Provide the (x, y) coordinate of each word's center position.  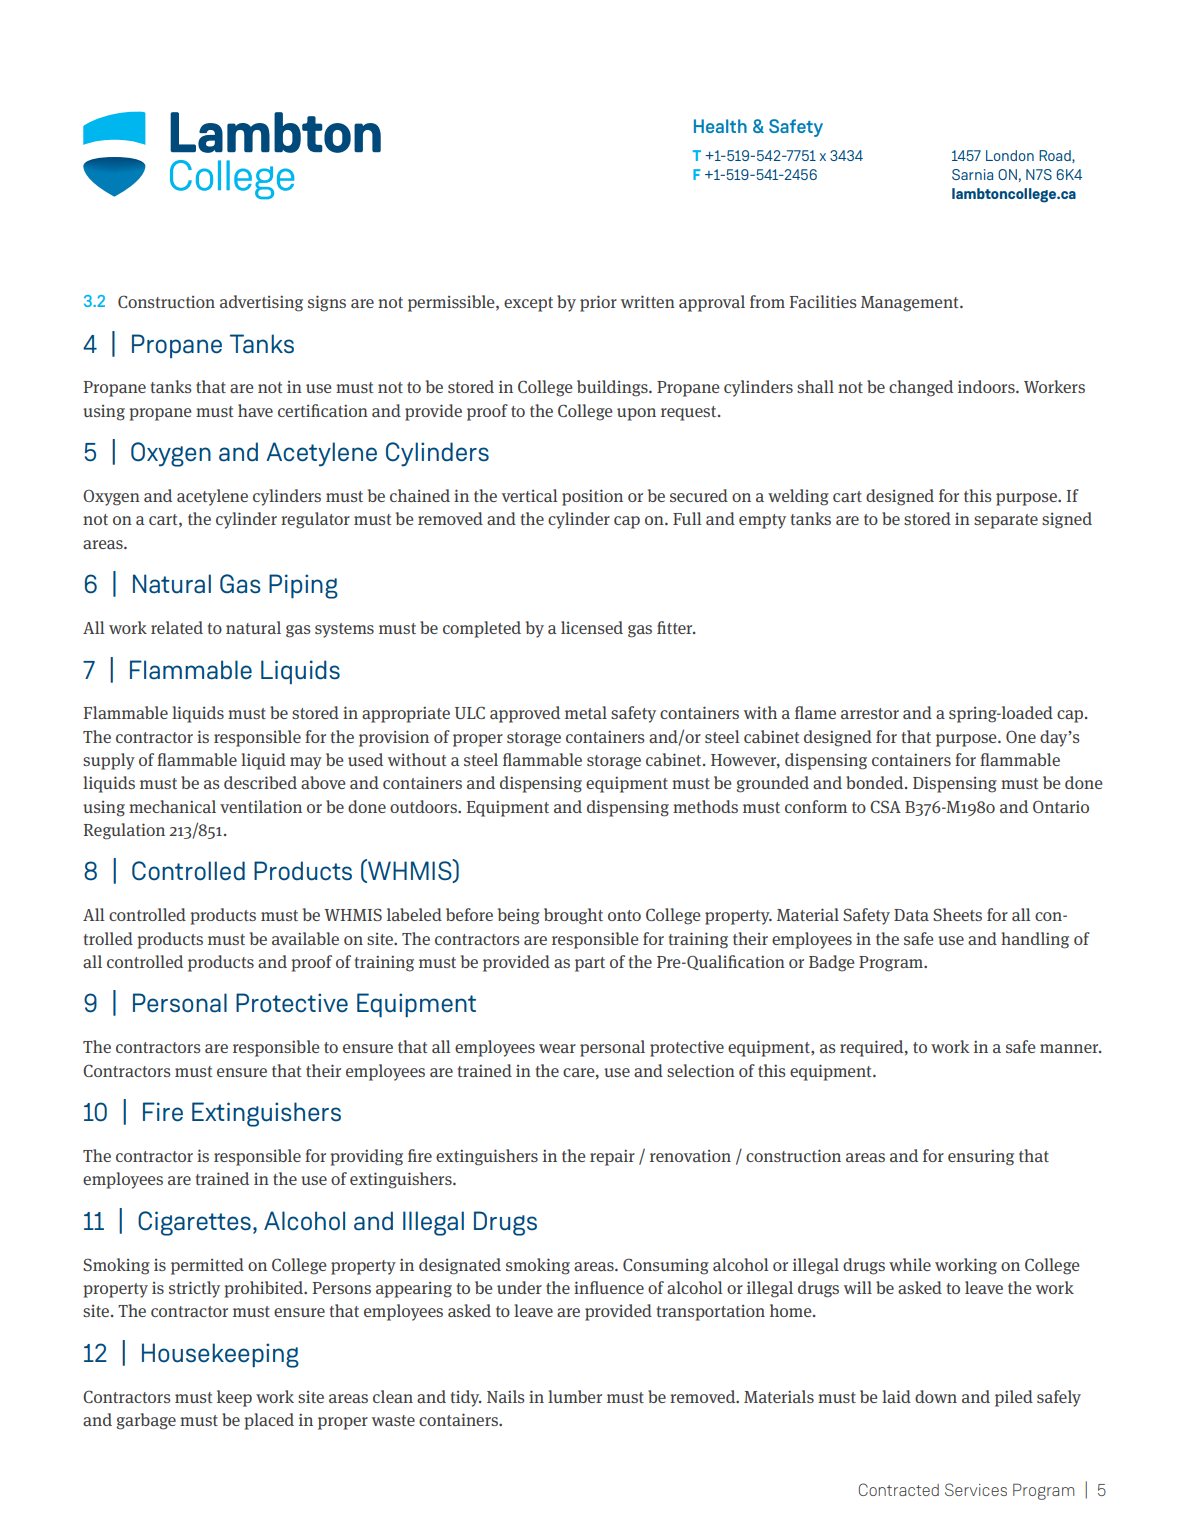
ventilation (261, 806)
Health (720, 126)
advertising (261, 303)
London (1010, 155)
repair (612, 1157)
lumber (575, 1396)
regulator (315, 520)
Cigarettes (194, 1223)
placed (269, 1421)
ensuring (981, 1157)
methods (705, 806)
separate (1006, 521)
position (592, 497)
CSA (885, 806)
